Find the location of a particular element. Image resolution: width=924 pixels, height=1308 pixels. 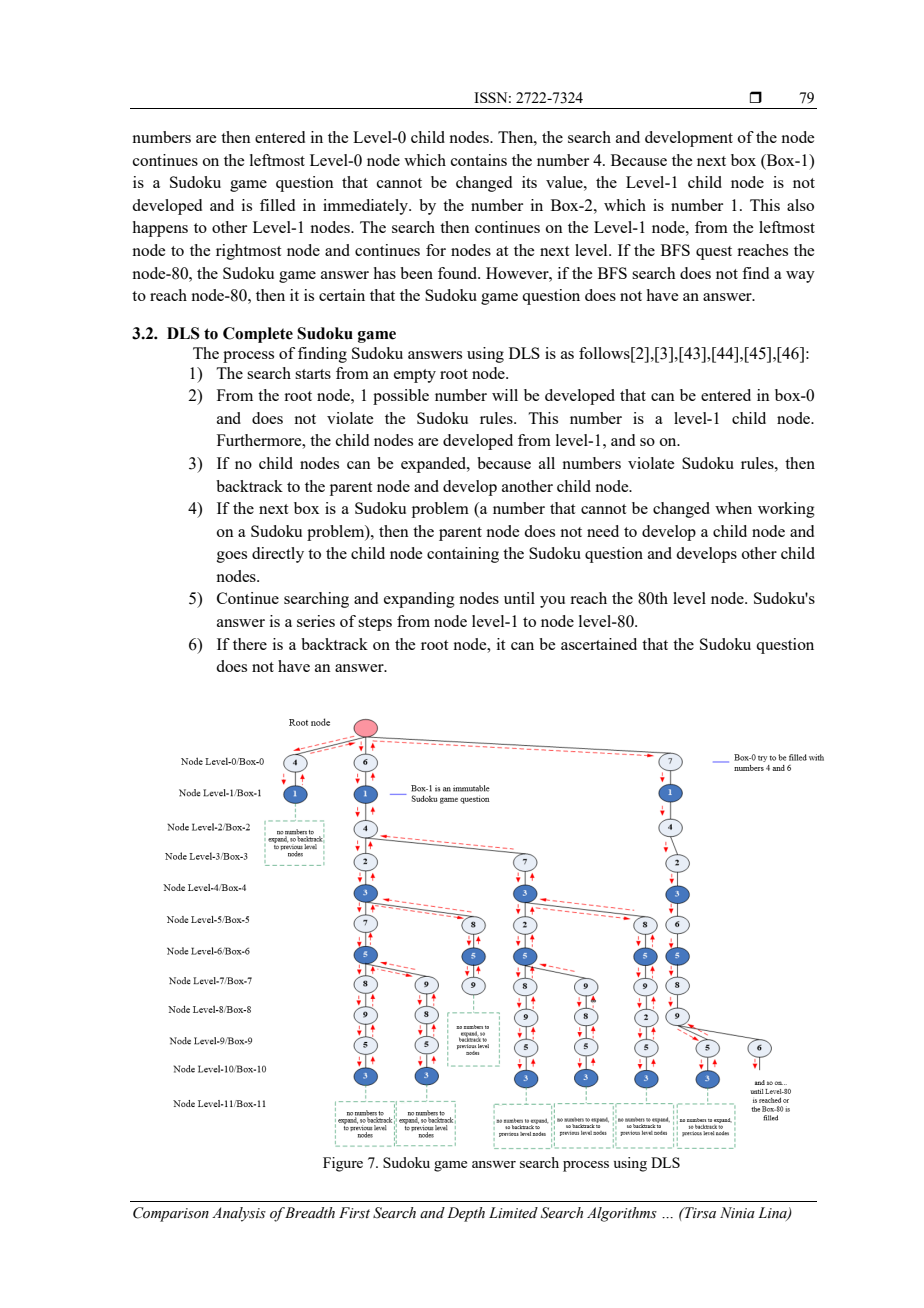

Limited is located at coordinates (513, 1213).
